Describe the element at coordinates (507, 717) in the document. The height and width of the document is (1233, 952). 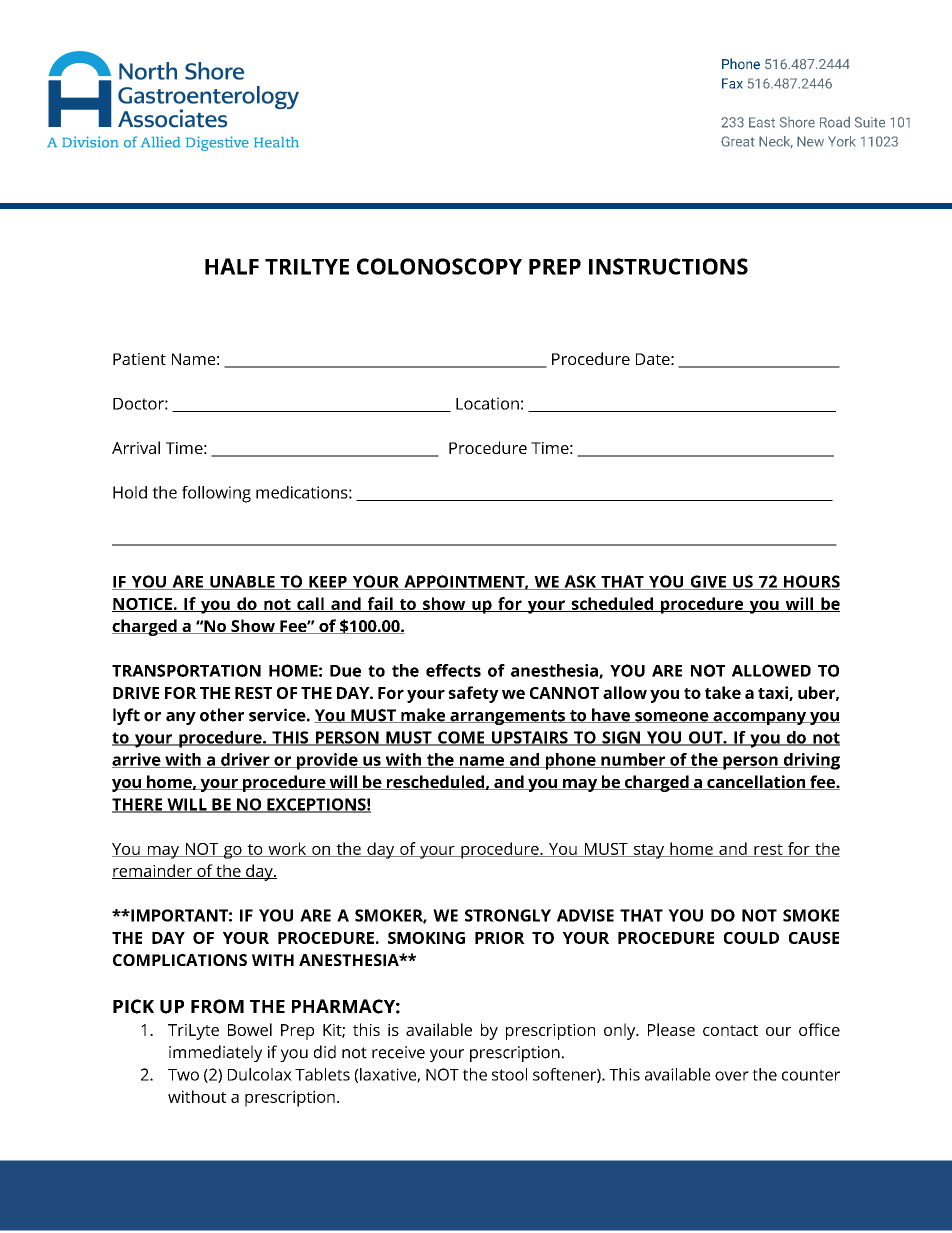
I see `arrangements` at that location.
